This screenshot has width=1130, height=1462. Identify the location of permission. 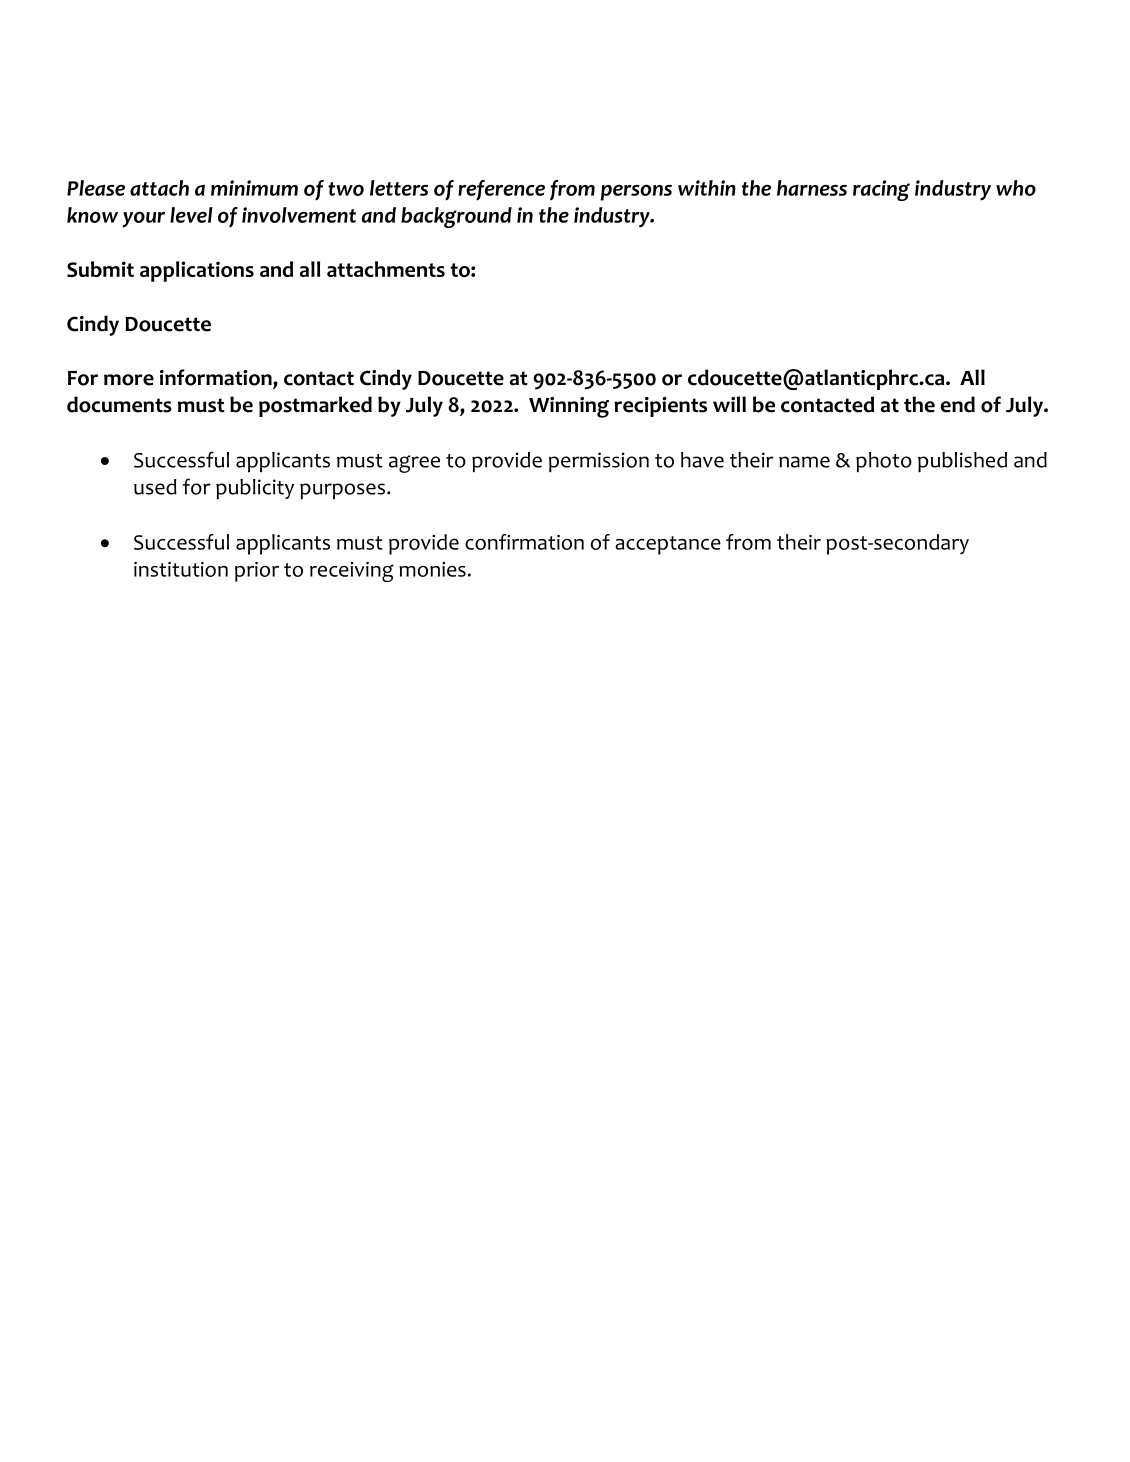
(599, 462).
